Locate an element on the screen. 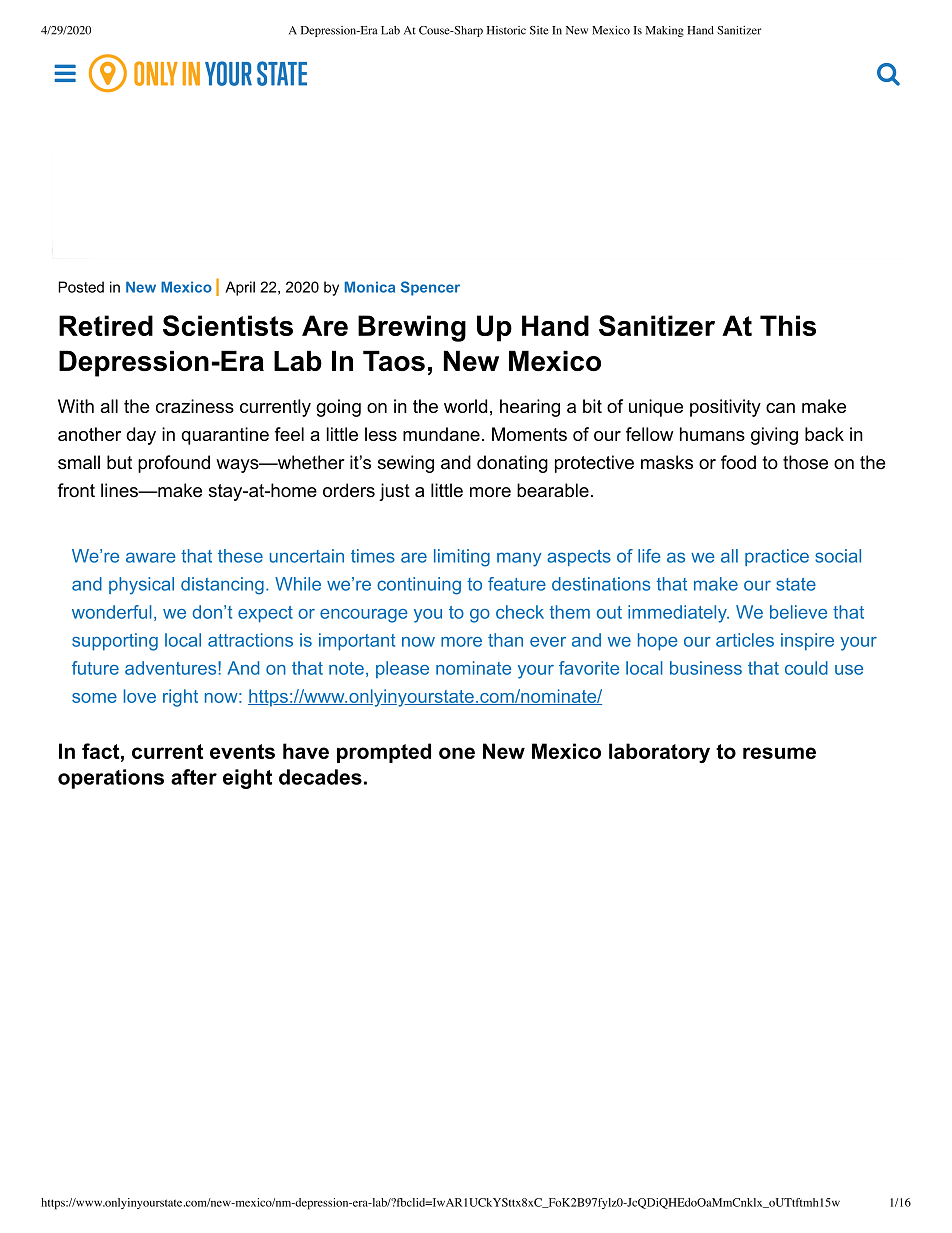 The height and width of the screenshot is (1233, 952). after is located at coordinates (194, 777).
